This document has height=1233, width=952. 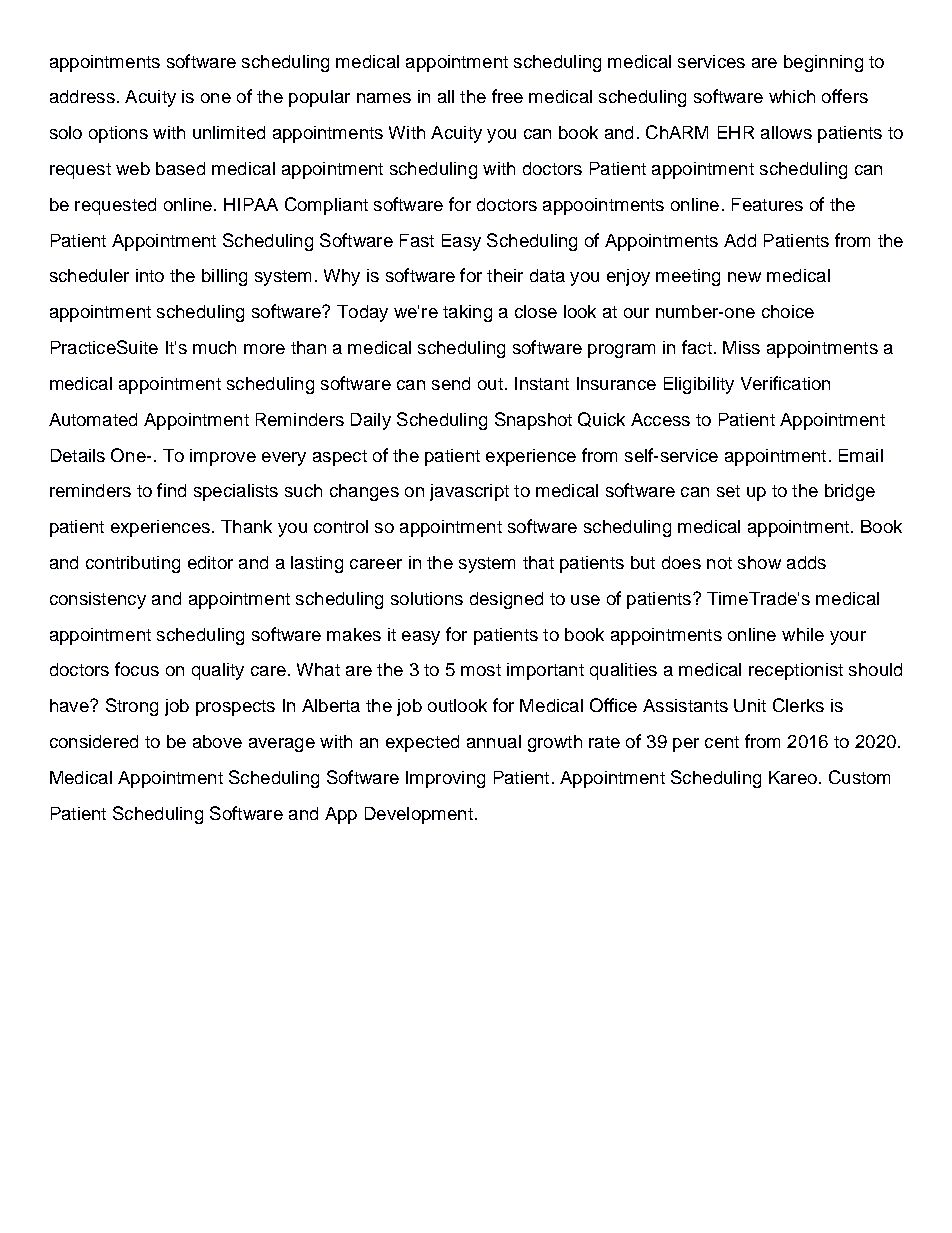 What do you see at coordinates (507, 96) in the document?
I see `free` at bounding box center [507, 96].
